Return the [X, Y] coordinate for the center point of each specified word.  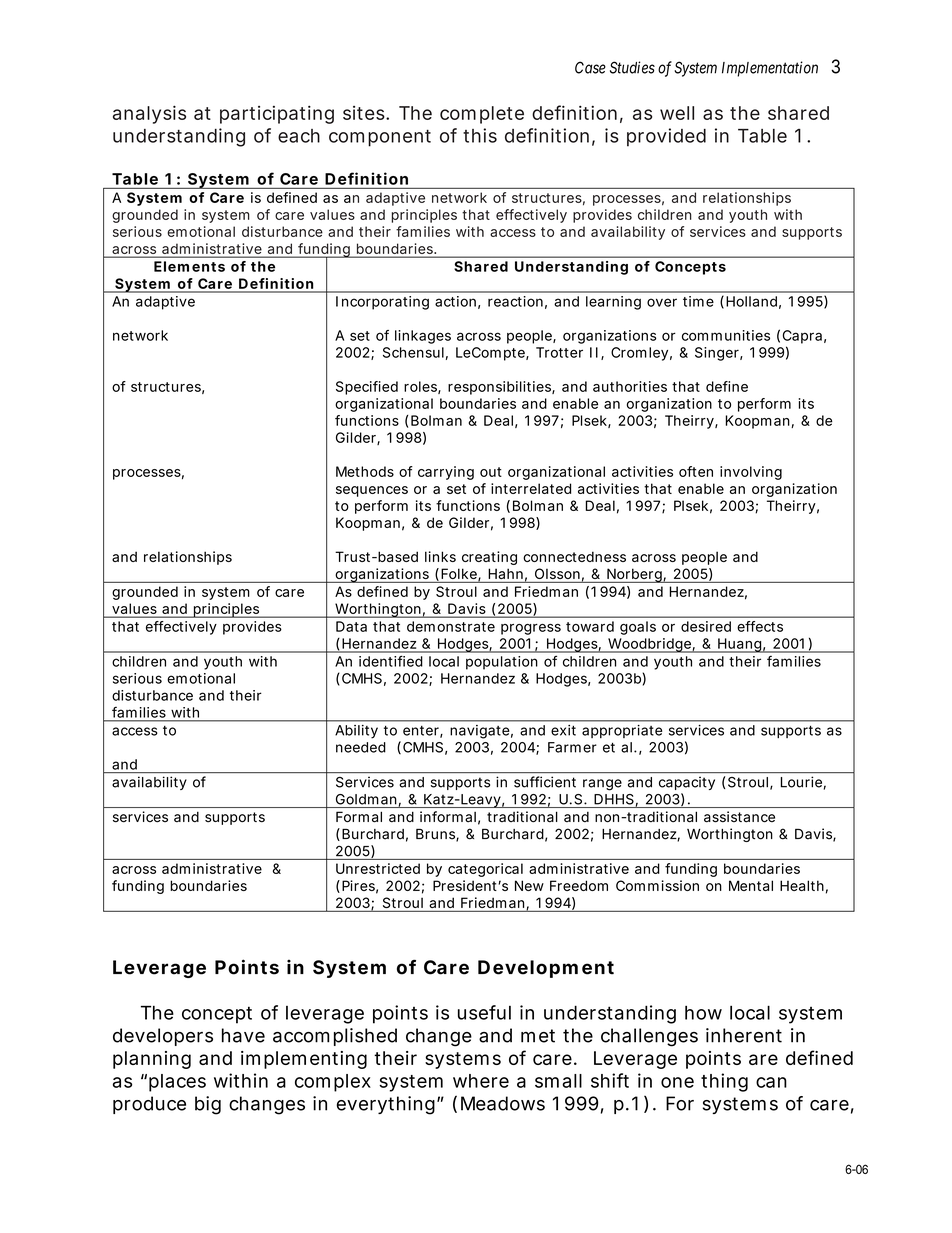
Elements [189, 266]
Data [351, 626]
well [677, 113]
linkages [423, 337]
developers [163, 1037]
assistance [739, 816]
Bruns [435, 834]
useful [484, 1012]
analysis [149, 114]
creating [489, 558]
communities [726, 335]
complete [482, 115]
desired [706, 626]
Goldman [366, 799]
